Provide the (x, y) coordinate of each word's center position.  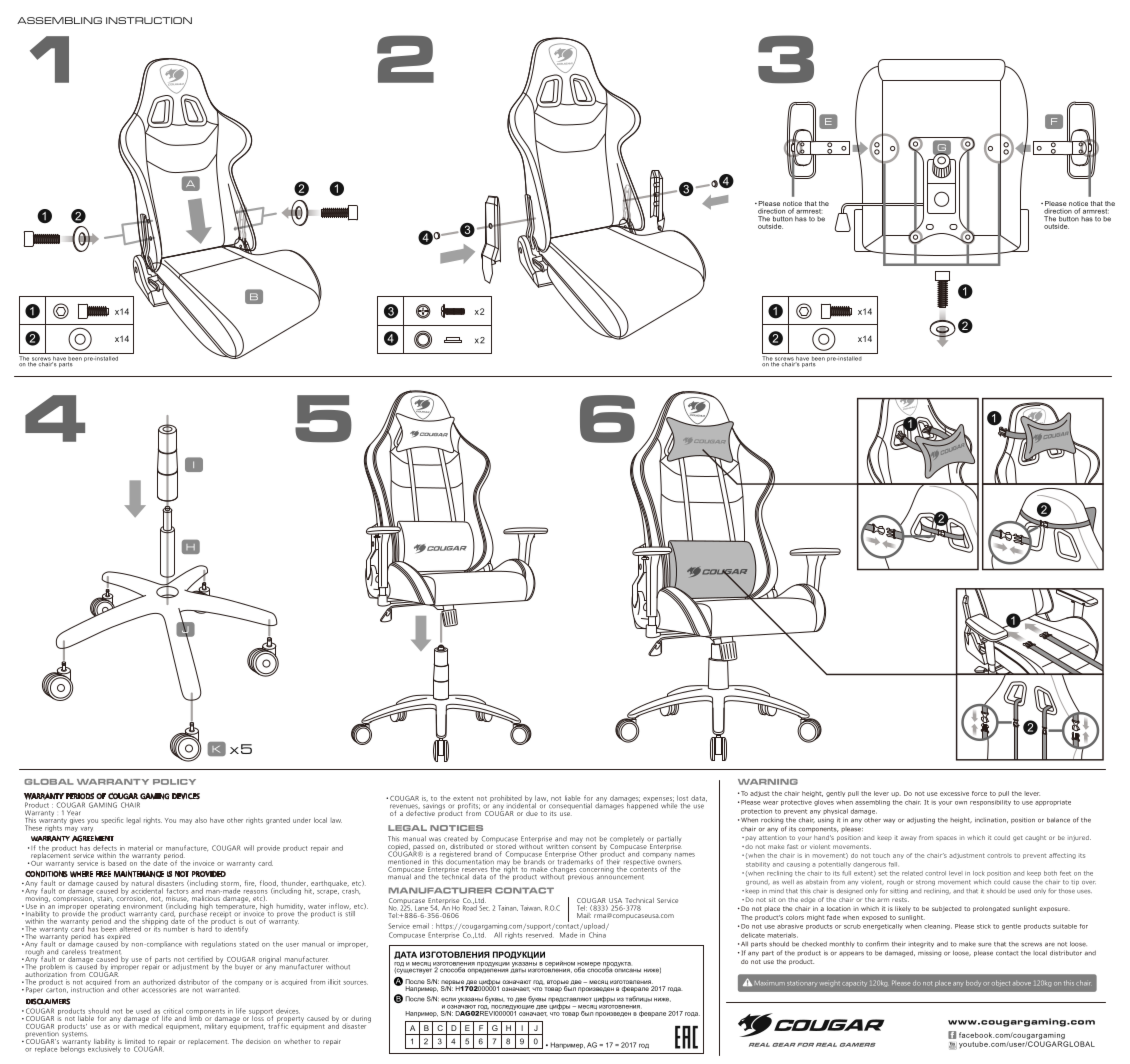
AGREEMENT (93, 838)
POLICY (174, 782)
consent (584, 845)
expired (118, 938)
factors (177, 891)
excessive (954, 793)
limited (135, 1041)
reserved (540, 935)
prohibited (506, 800)
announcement (620, 876)
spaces (946, 838)
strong (925, 883)
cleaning (938, 927)
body (973, 983)
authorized (159, 982)
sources (355, 983)
